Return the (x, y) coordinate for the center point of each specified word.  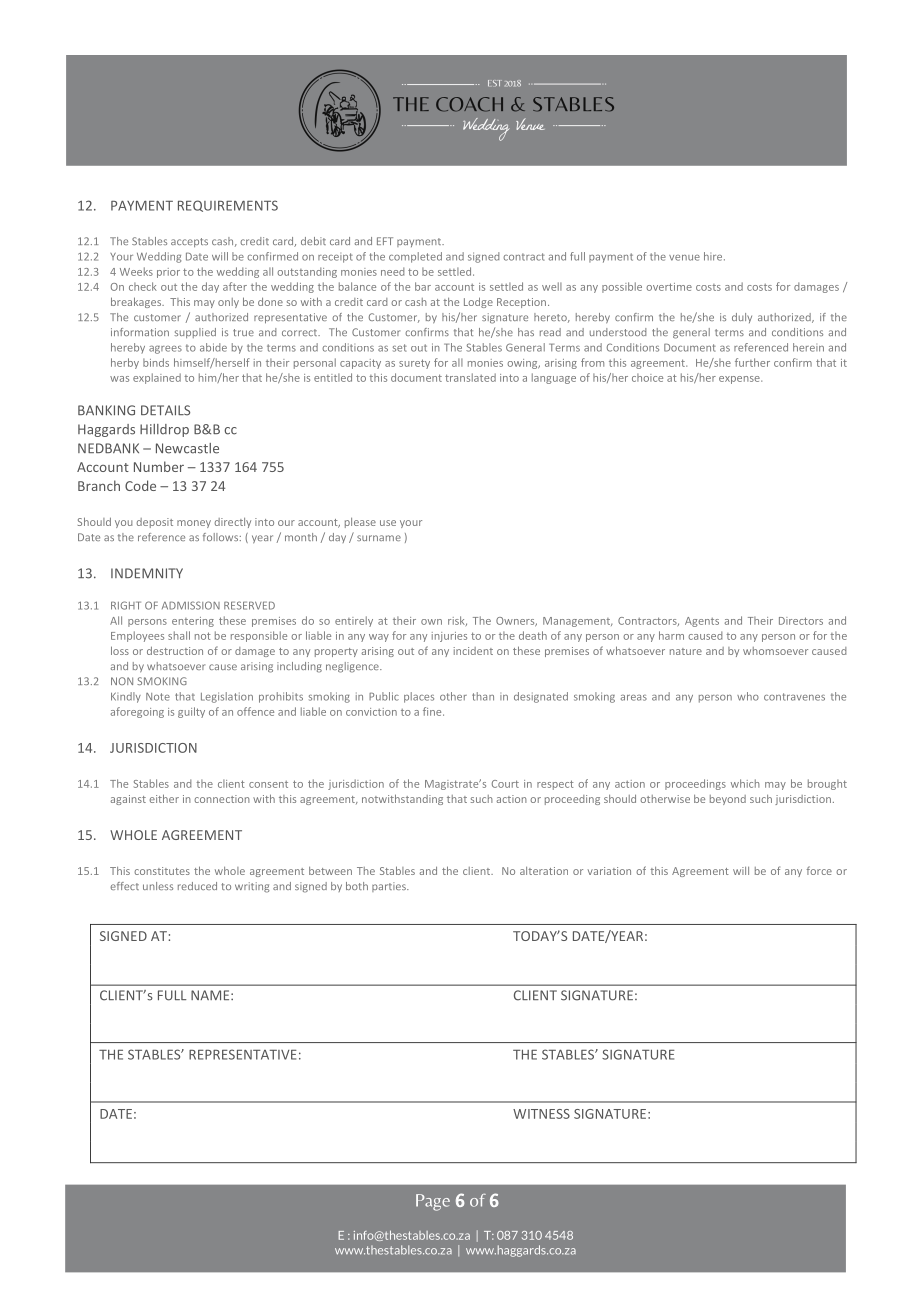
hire (714, 256)
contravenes (794, 697)
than (483, 696)
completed (415, 257)
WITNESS (541, 1114)
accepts (189, 242)
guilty (191, 712)
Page (433, 1202)
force (819, 870)
